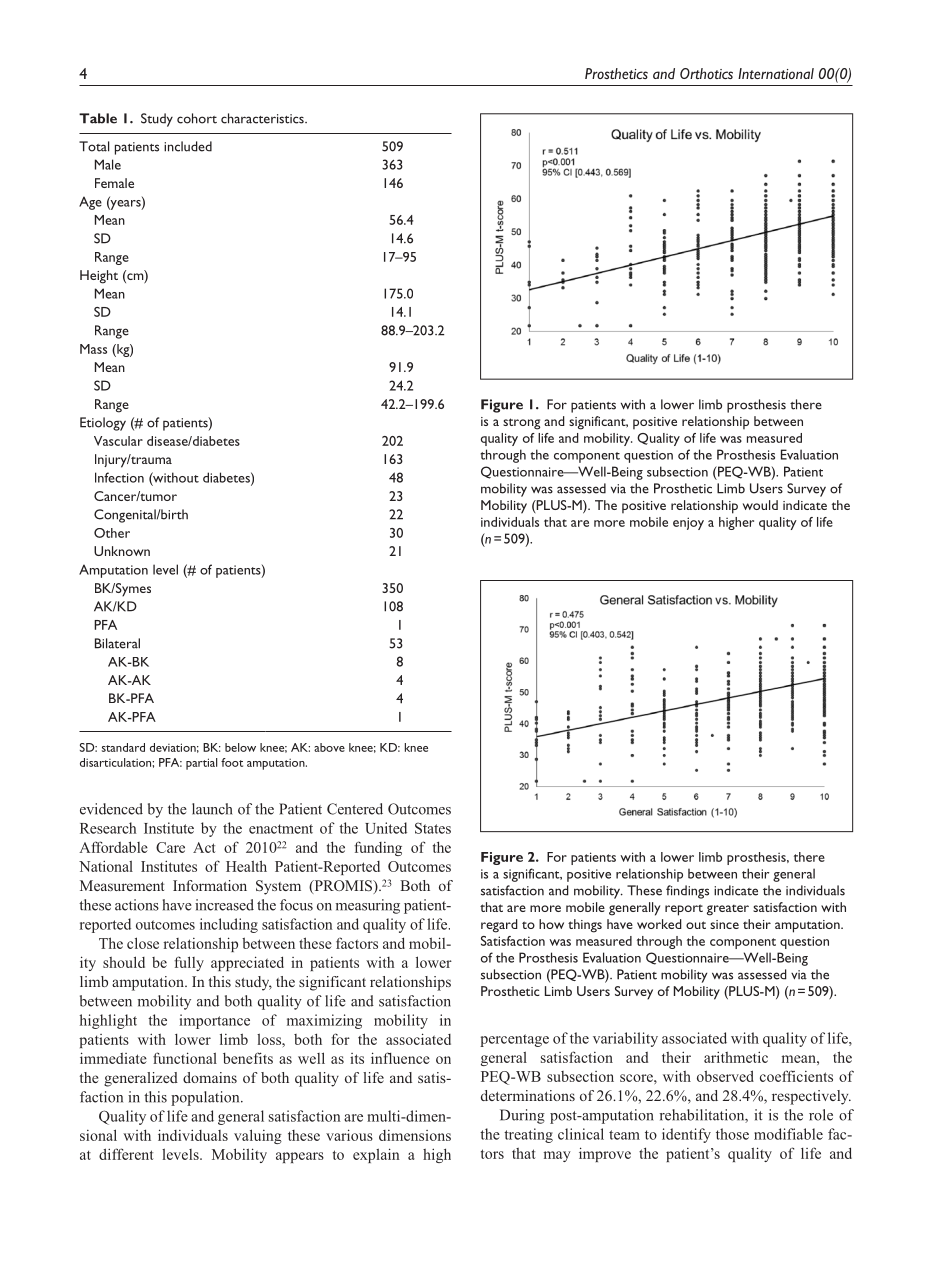 This page has height=1270, width=952. Describe the element at coordinates (263, 118) in the page. I see `characteristics` at that location.
